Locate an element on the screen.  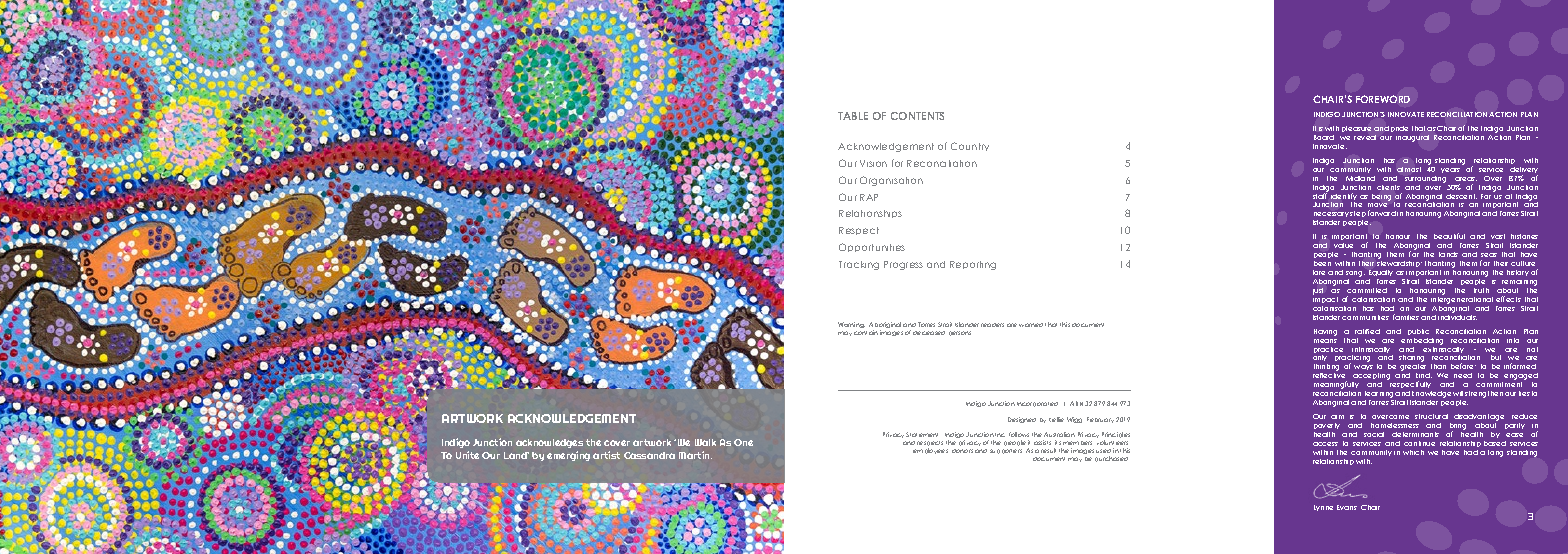
CONTENTS is located at coordinates (917, 116).
